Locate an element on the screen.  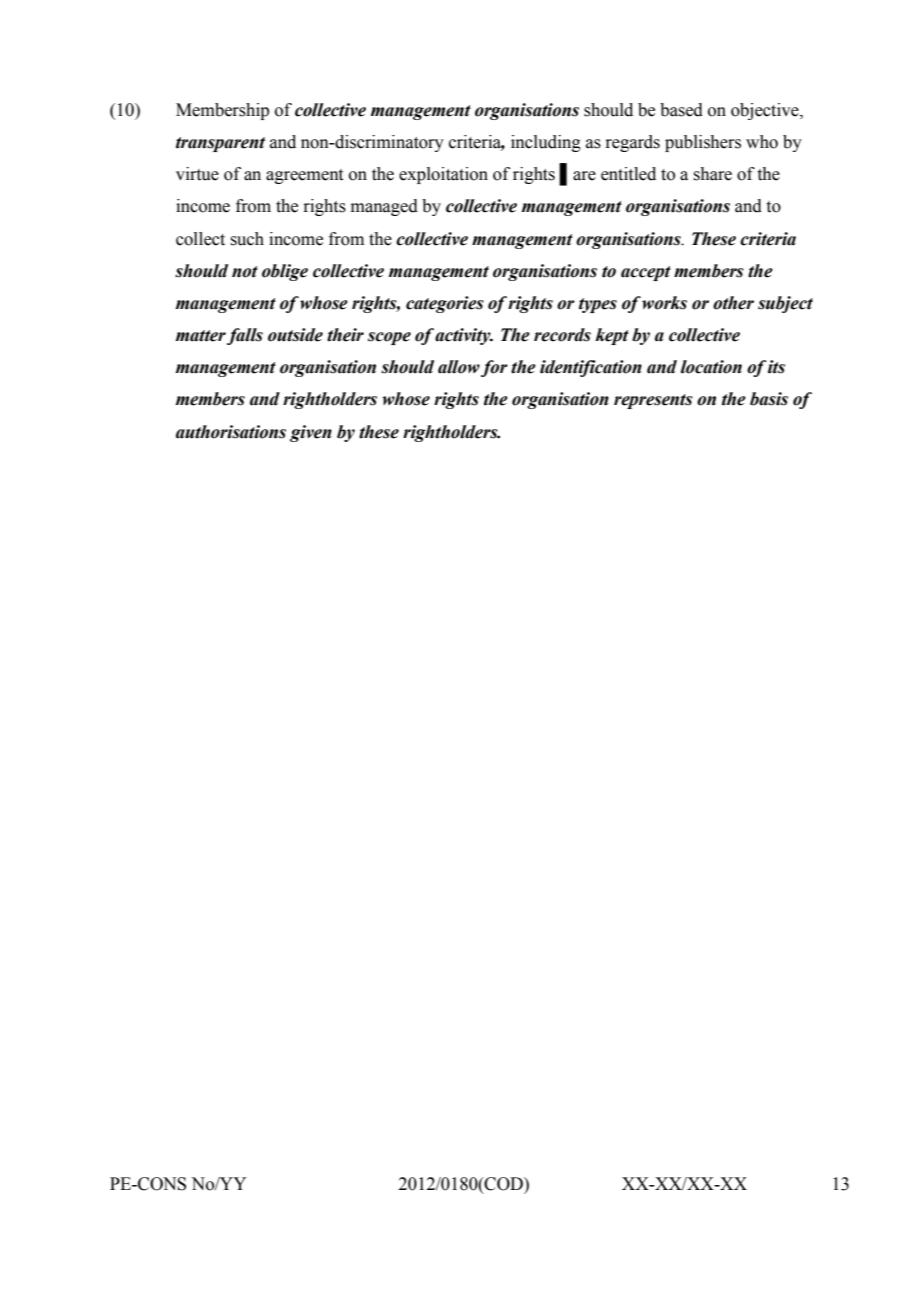
represents is located at coordinates (653, 401).
